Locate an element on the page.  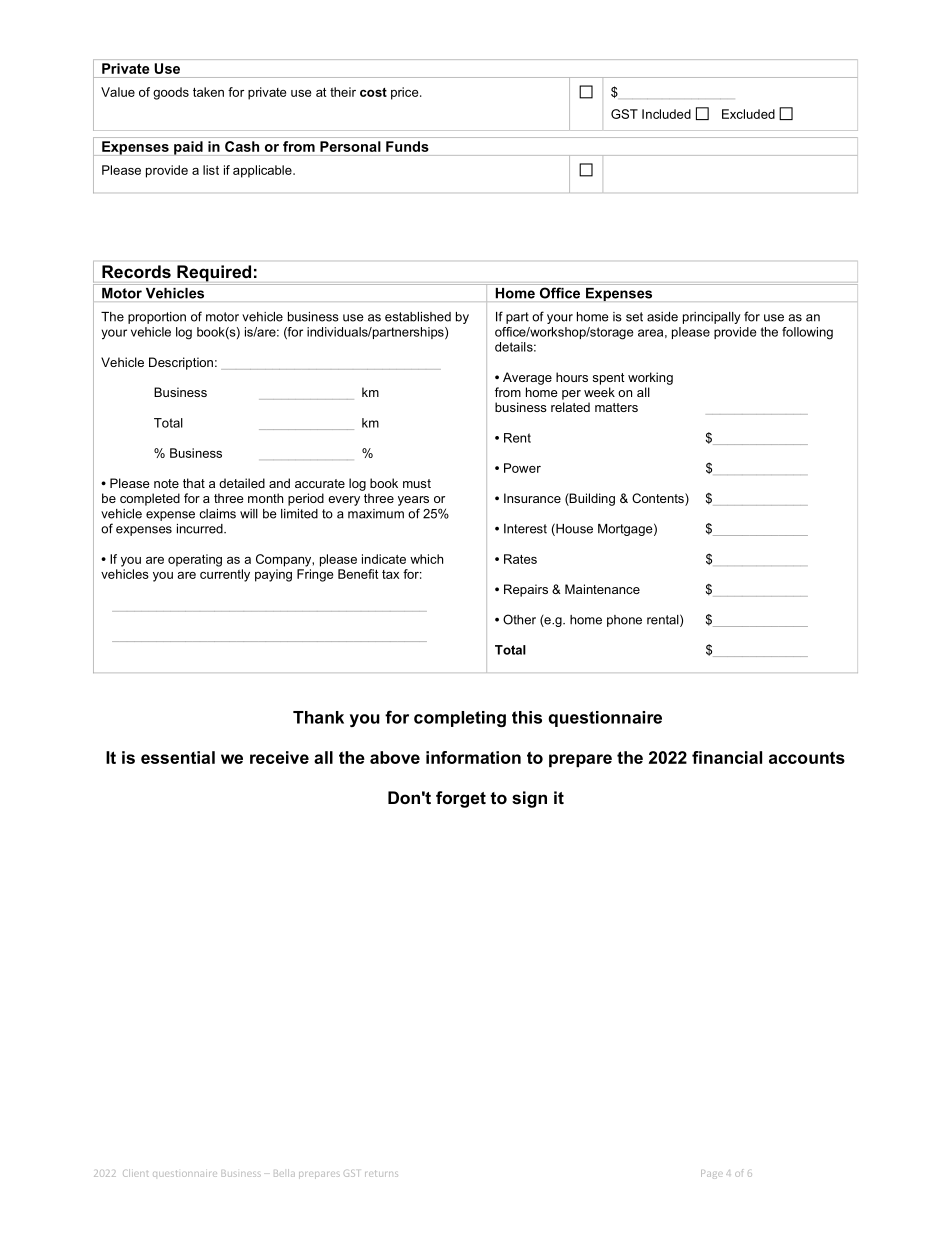
Other is located at coordinates (519, 619).
